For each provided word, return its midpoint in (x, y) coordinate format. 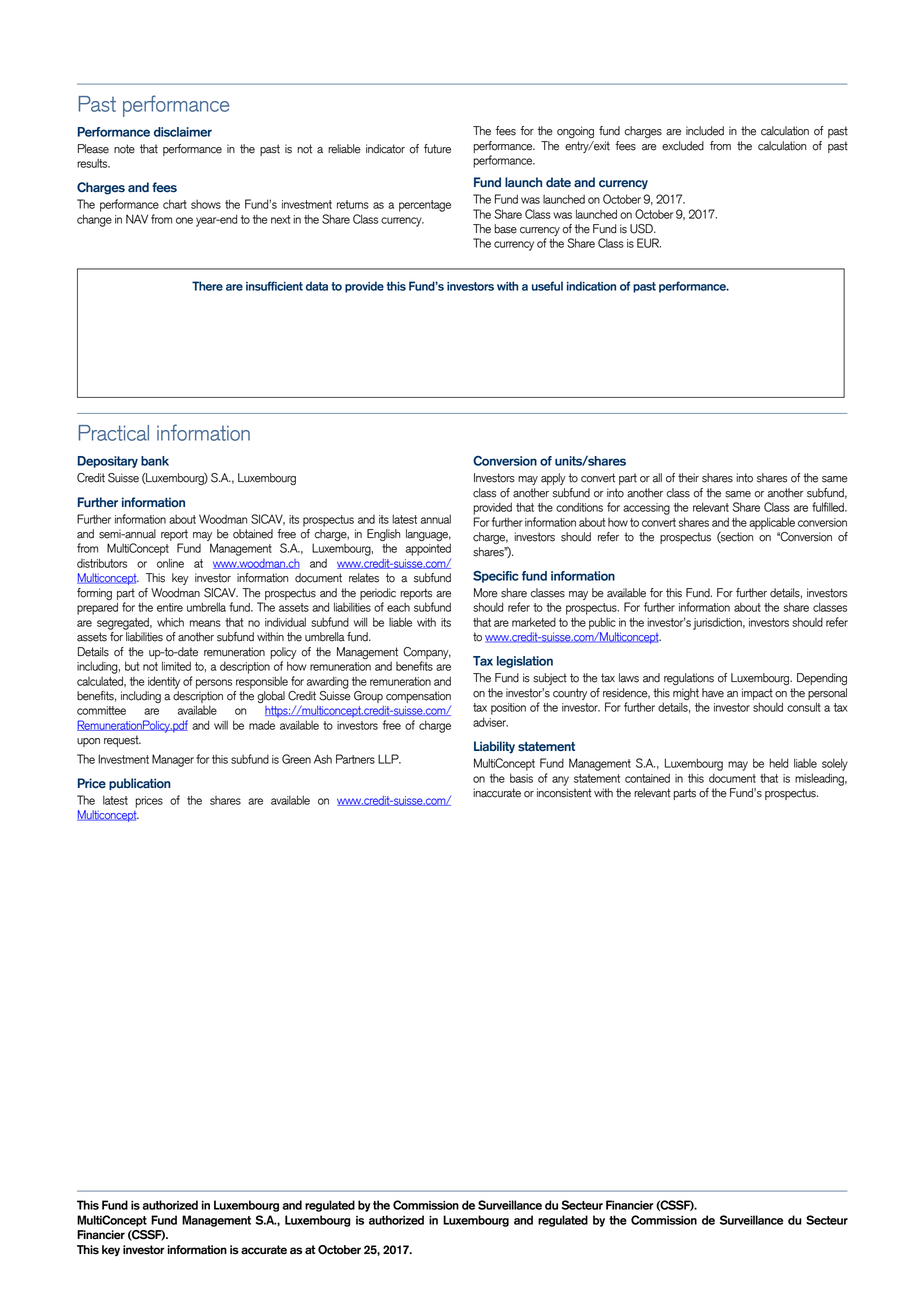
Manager (173, 760)
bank (155, 461)
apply (553, 479)
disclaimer (183, 132)
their (688, 478)
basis (521, 778)
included (705, 131)
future (437, 149)
